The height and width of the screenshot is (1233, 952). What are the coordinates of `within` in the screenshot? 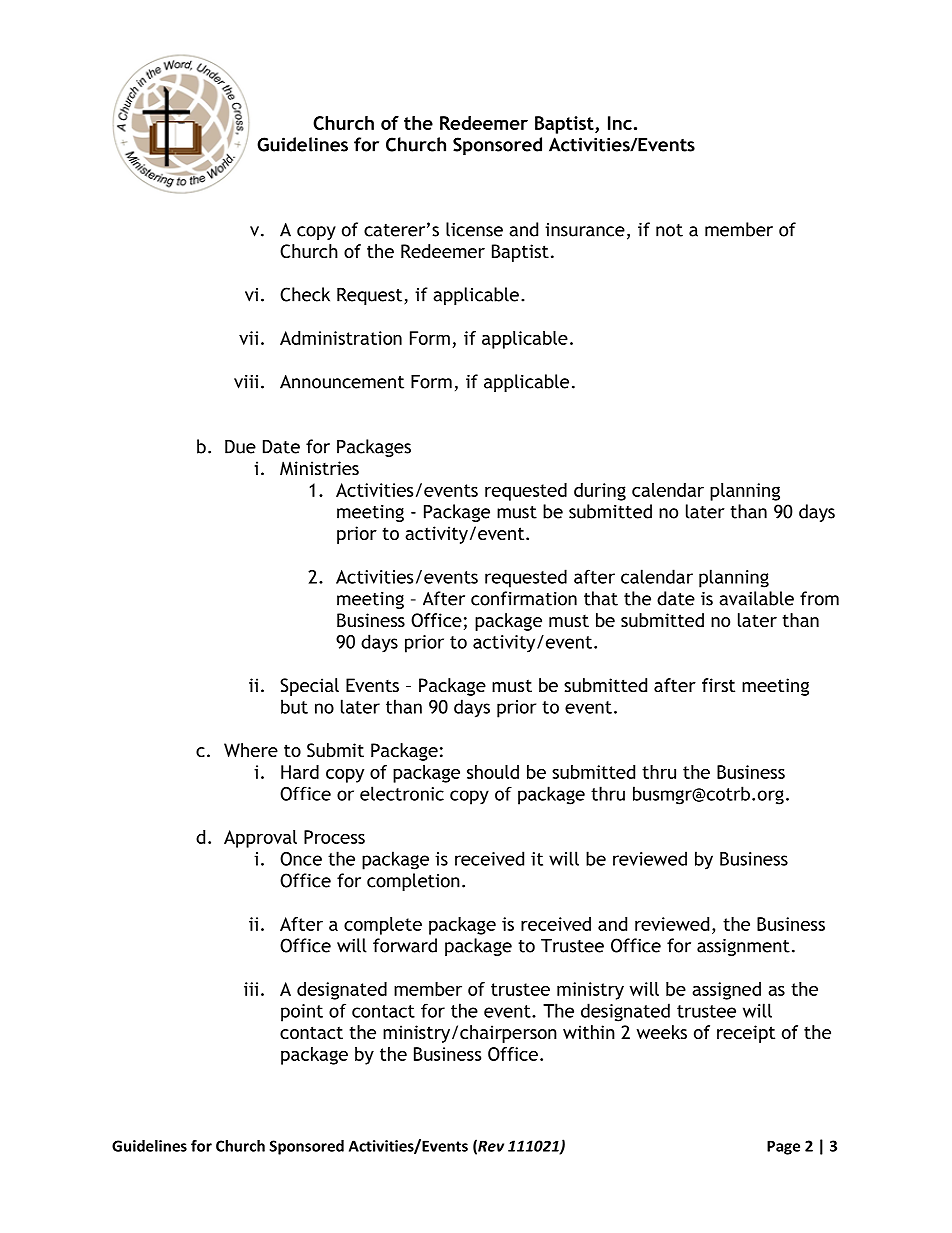 It's located at (589, 1032).
